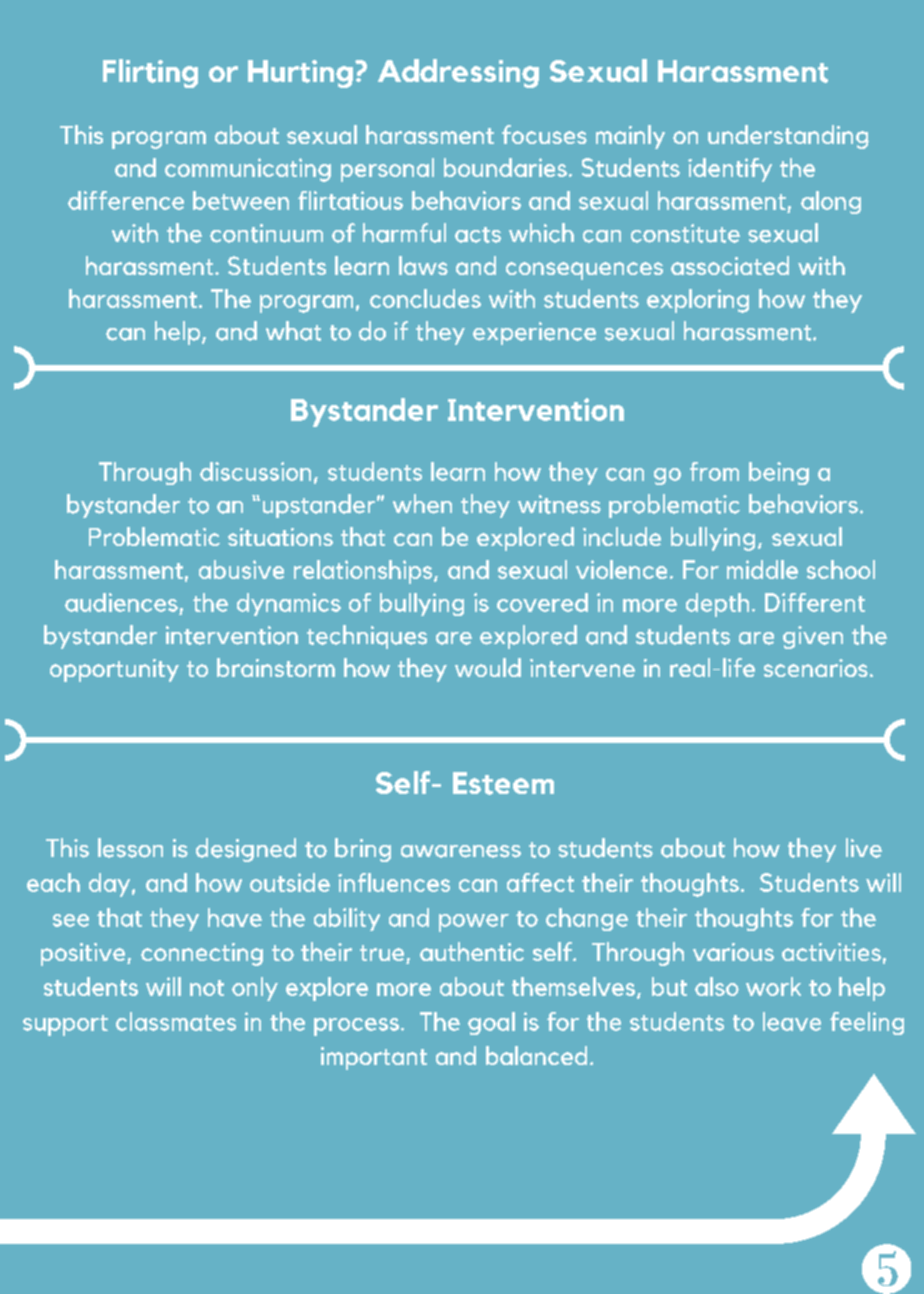 The width and height of the page is (924, 1294). What do you see at coordinates (121, 602) in the page?
I see `audiences` at bounding box center [121, 602].
